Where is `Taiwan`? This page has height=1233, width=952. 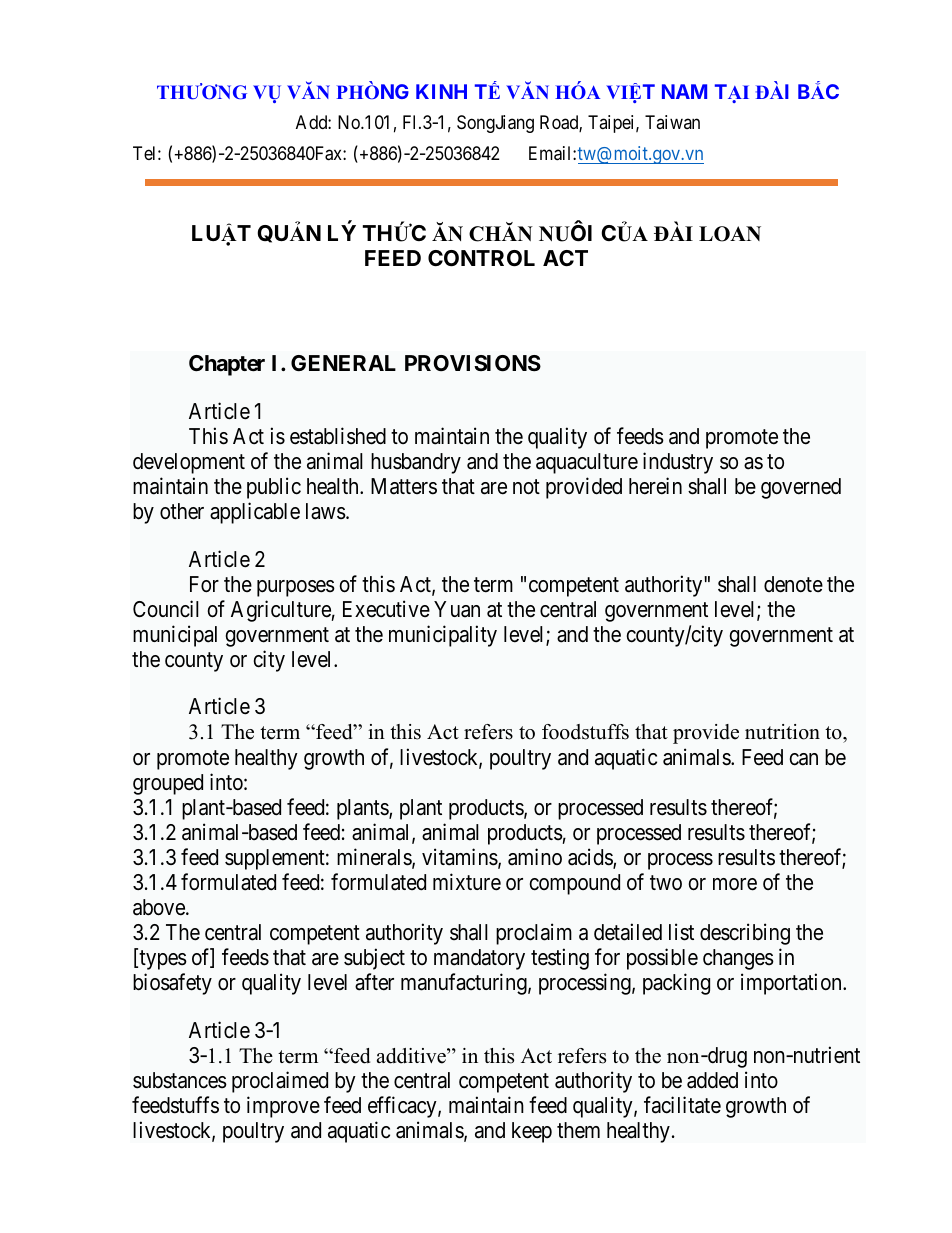
Taiwan is located at coordinates (672, 122).
